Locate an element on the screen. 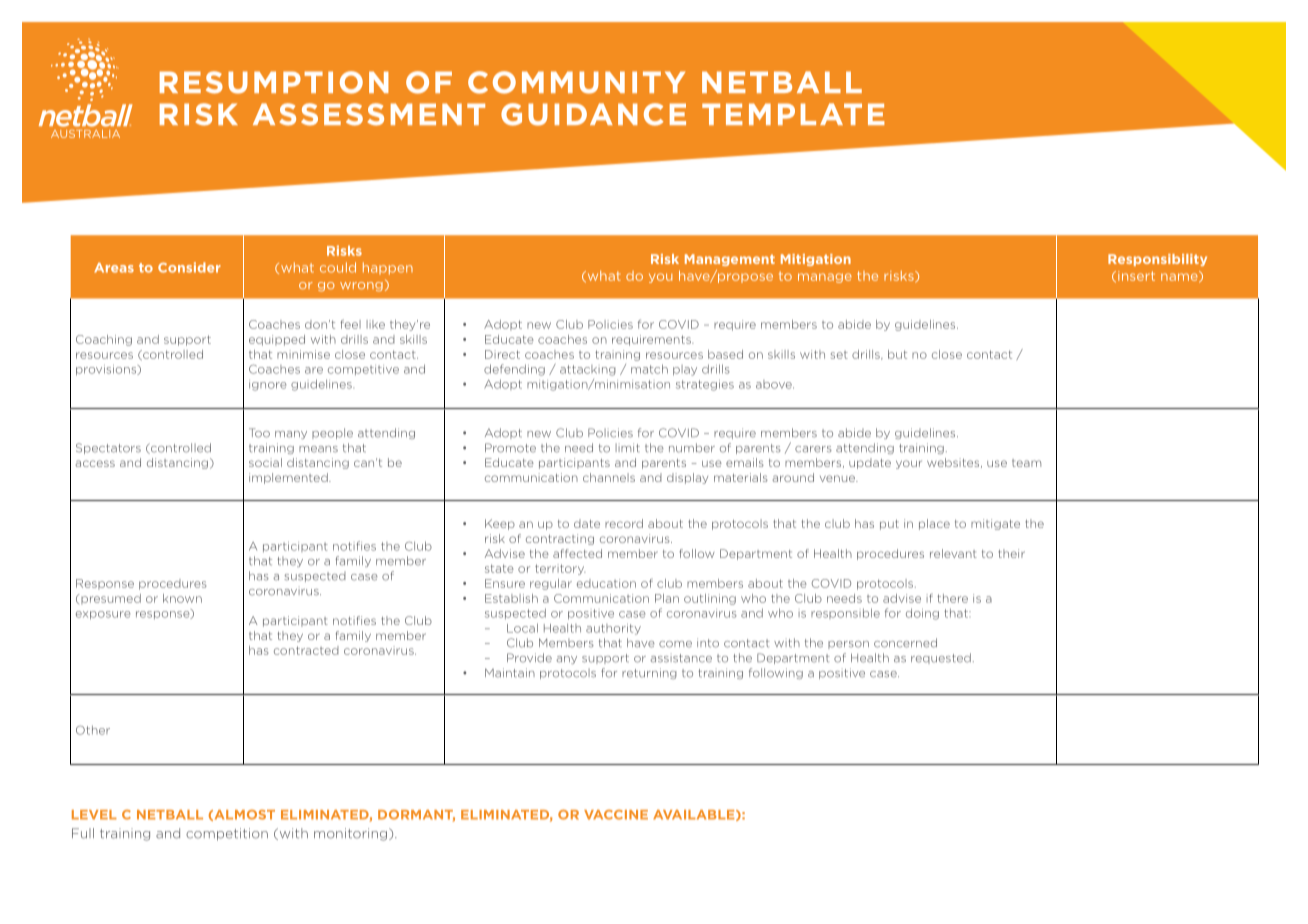 This screenshot has height=924, width=1308. match is located at coordinates (649, 369).
